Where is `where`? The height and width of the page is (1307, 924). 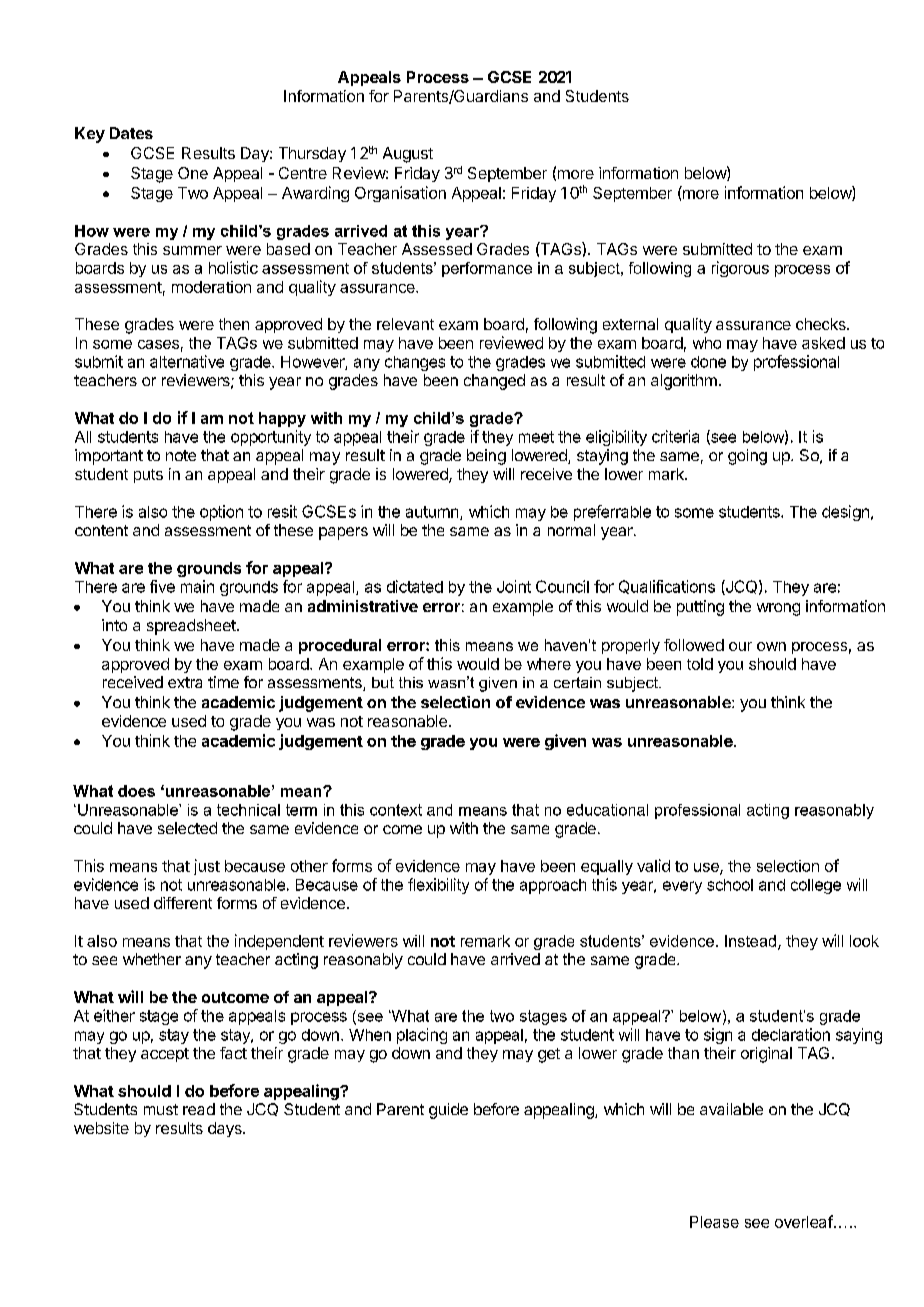
where is located at coordinates (549, 664).
